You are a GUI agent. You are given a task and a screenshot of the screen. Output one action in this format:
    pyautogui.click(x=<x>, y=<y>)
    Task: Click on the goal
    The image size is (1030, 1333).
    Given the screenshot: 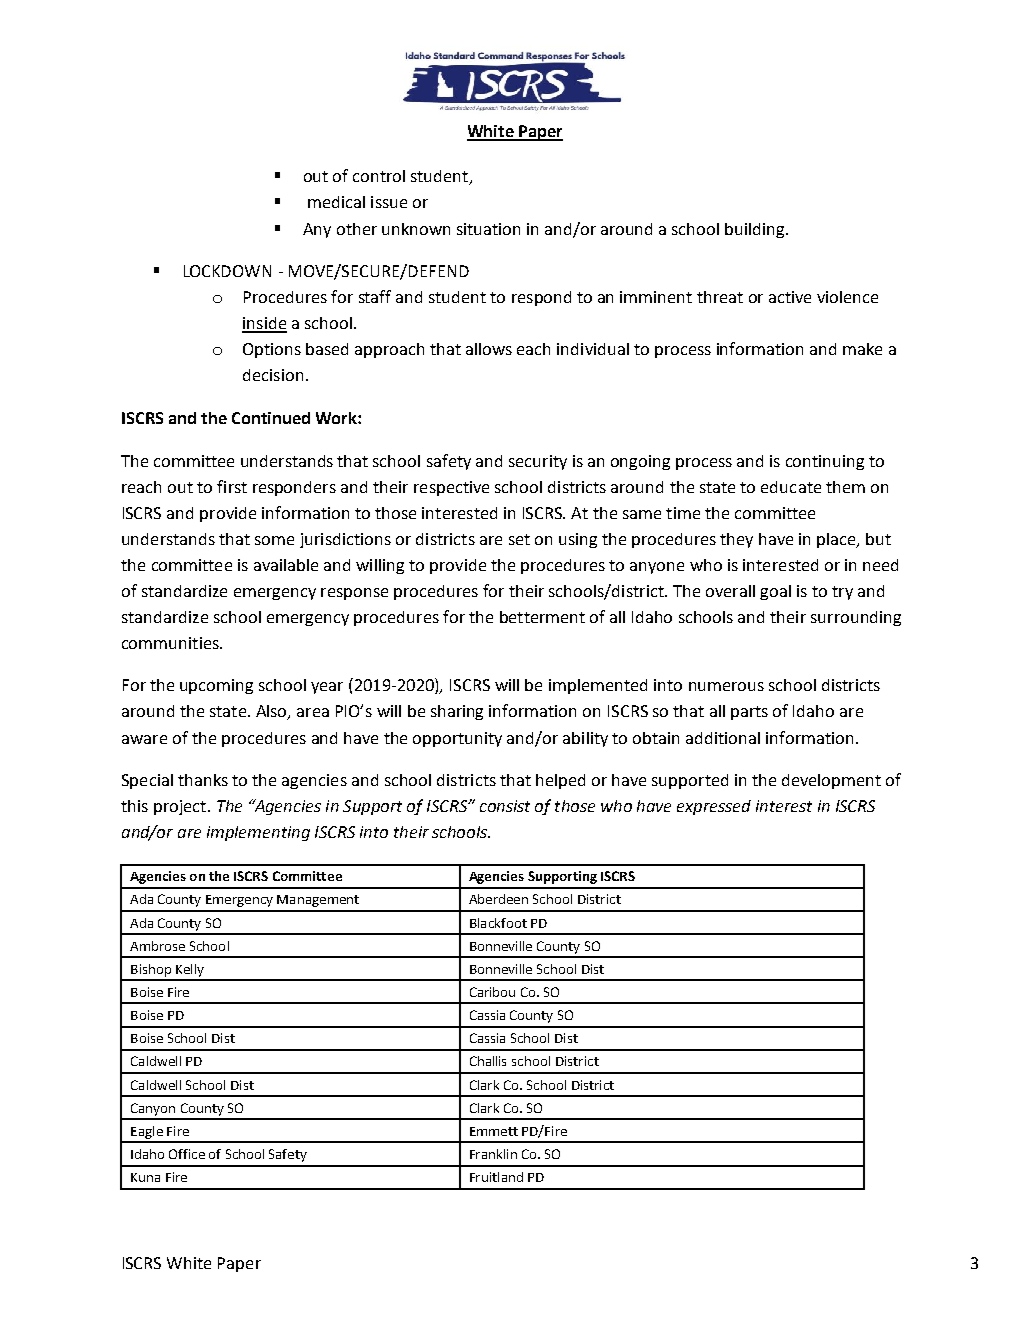 What is the action you would take?
    pyautogui.click(x=775, y=592)
